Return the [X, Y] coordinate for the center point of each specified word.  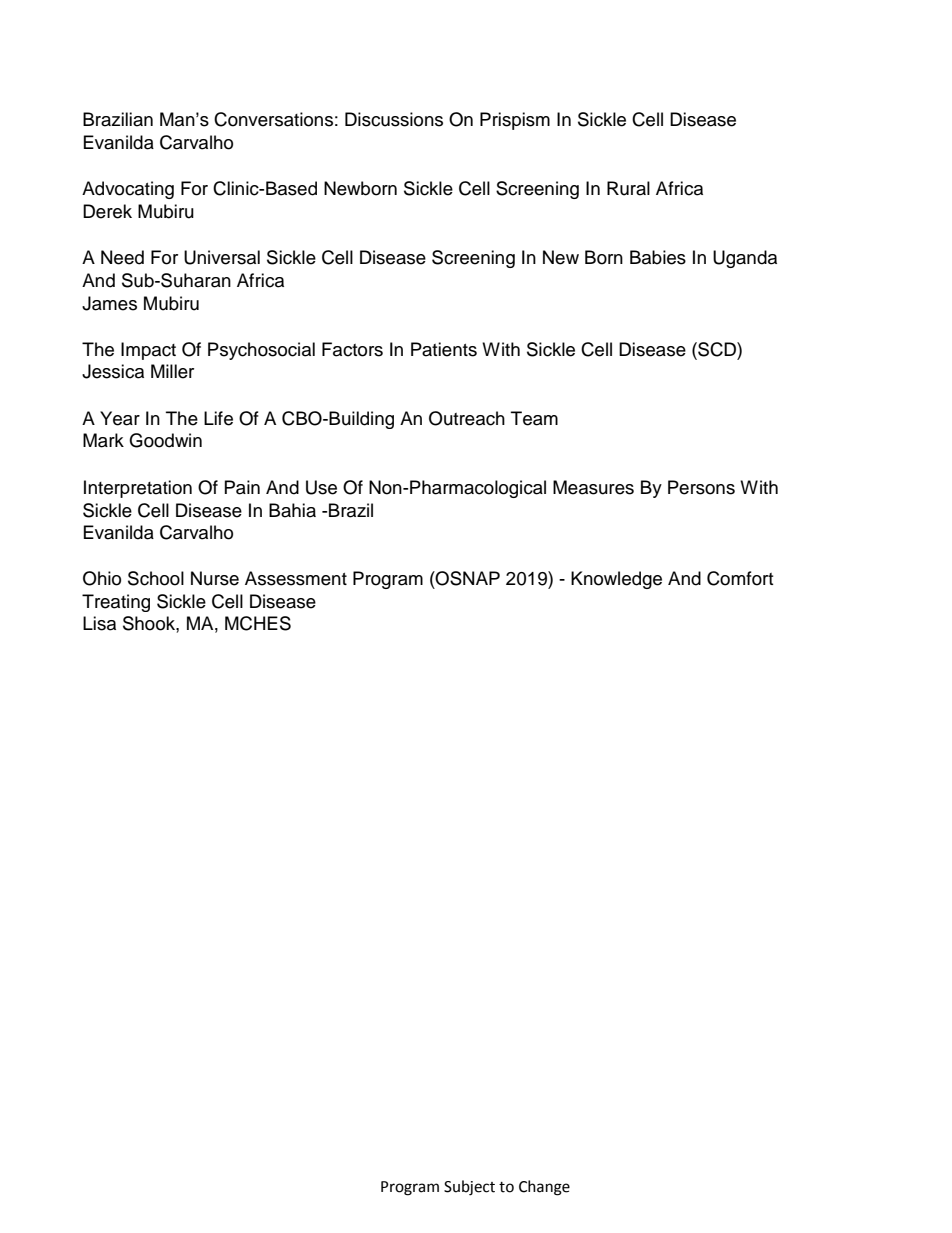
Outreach [467, 418]
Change [544, 1188]
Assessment [296, 578]
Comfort [740, 578]
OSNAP [467, 578]
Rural [628, 188]
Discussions [394, 119]
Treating [116, 603]
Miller [172, 371]
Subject [469, 1188]
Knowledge [616, 580]
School [156, 578]
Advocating [128, 190]
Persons [701, 487]
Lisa [99, 623]
